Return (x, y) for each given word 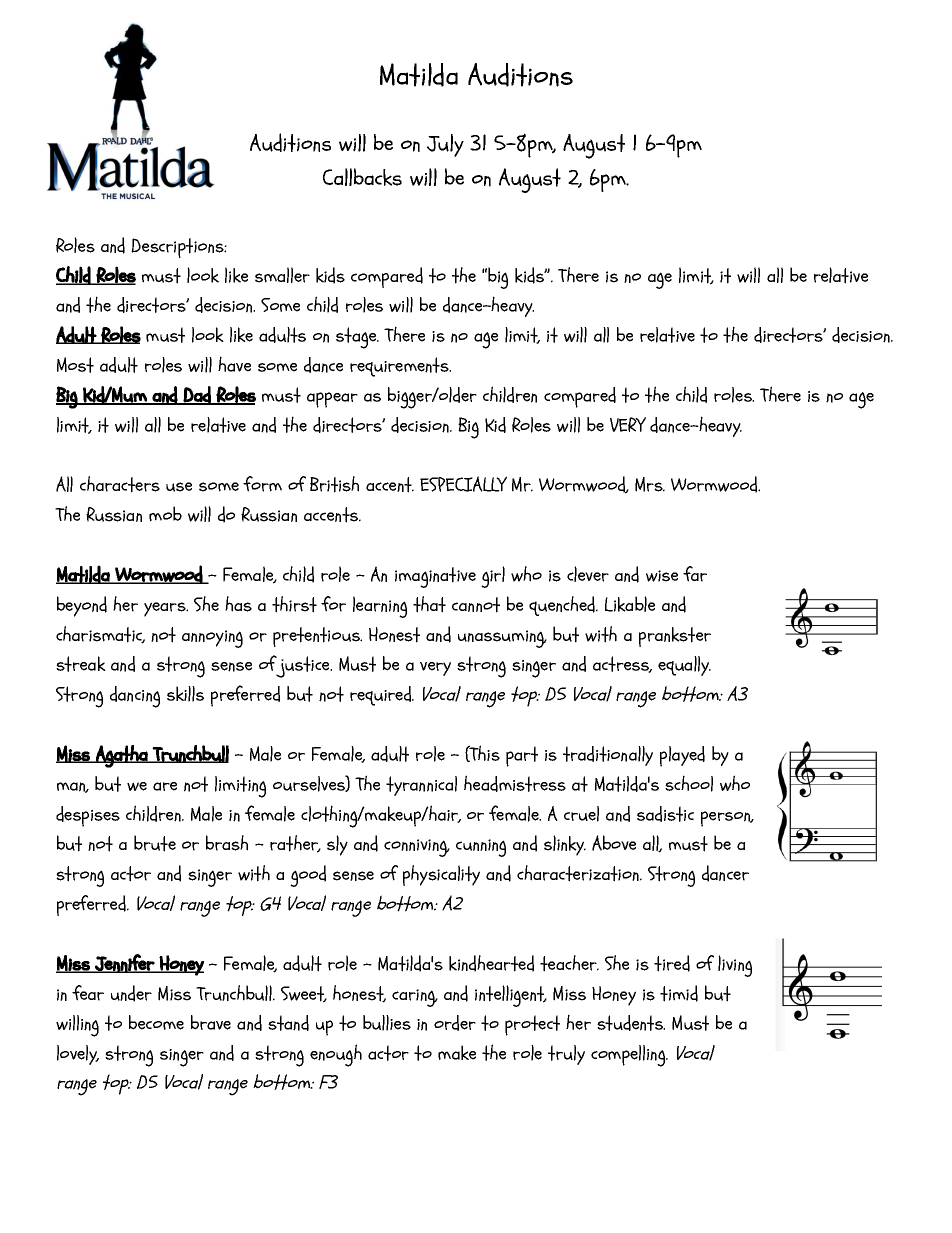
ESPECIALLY (463, 484)
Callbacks (362, 177)
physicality (441, 875)
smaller (282, 275)
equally (684, 666)
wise (662, 576)
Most (75, 365)
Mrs (650, 484)
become (156, 1022)
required (381, 696)
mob (165, 514)
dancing (135, 697)
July (445, 145)
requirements (400, 367)
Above (614, 843)
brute (155, 843)
